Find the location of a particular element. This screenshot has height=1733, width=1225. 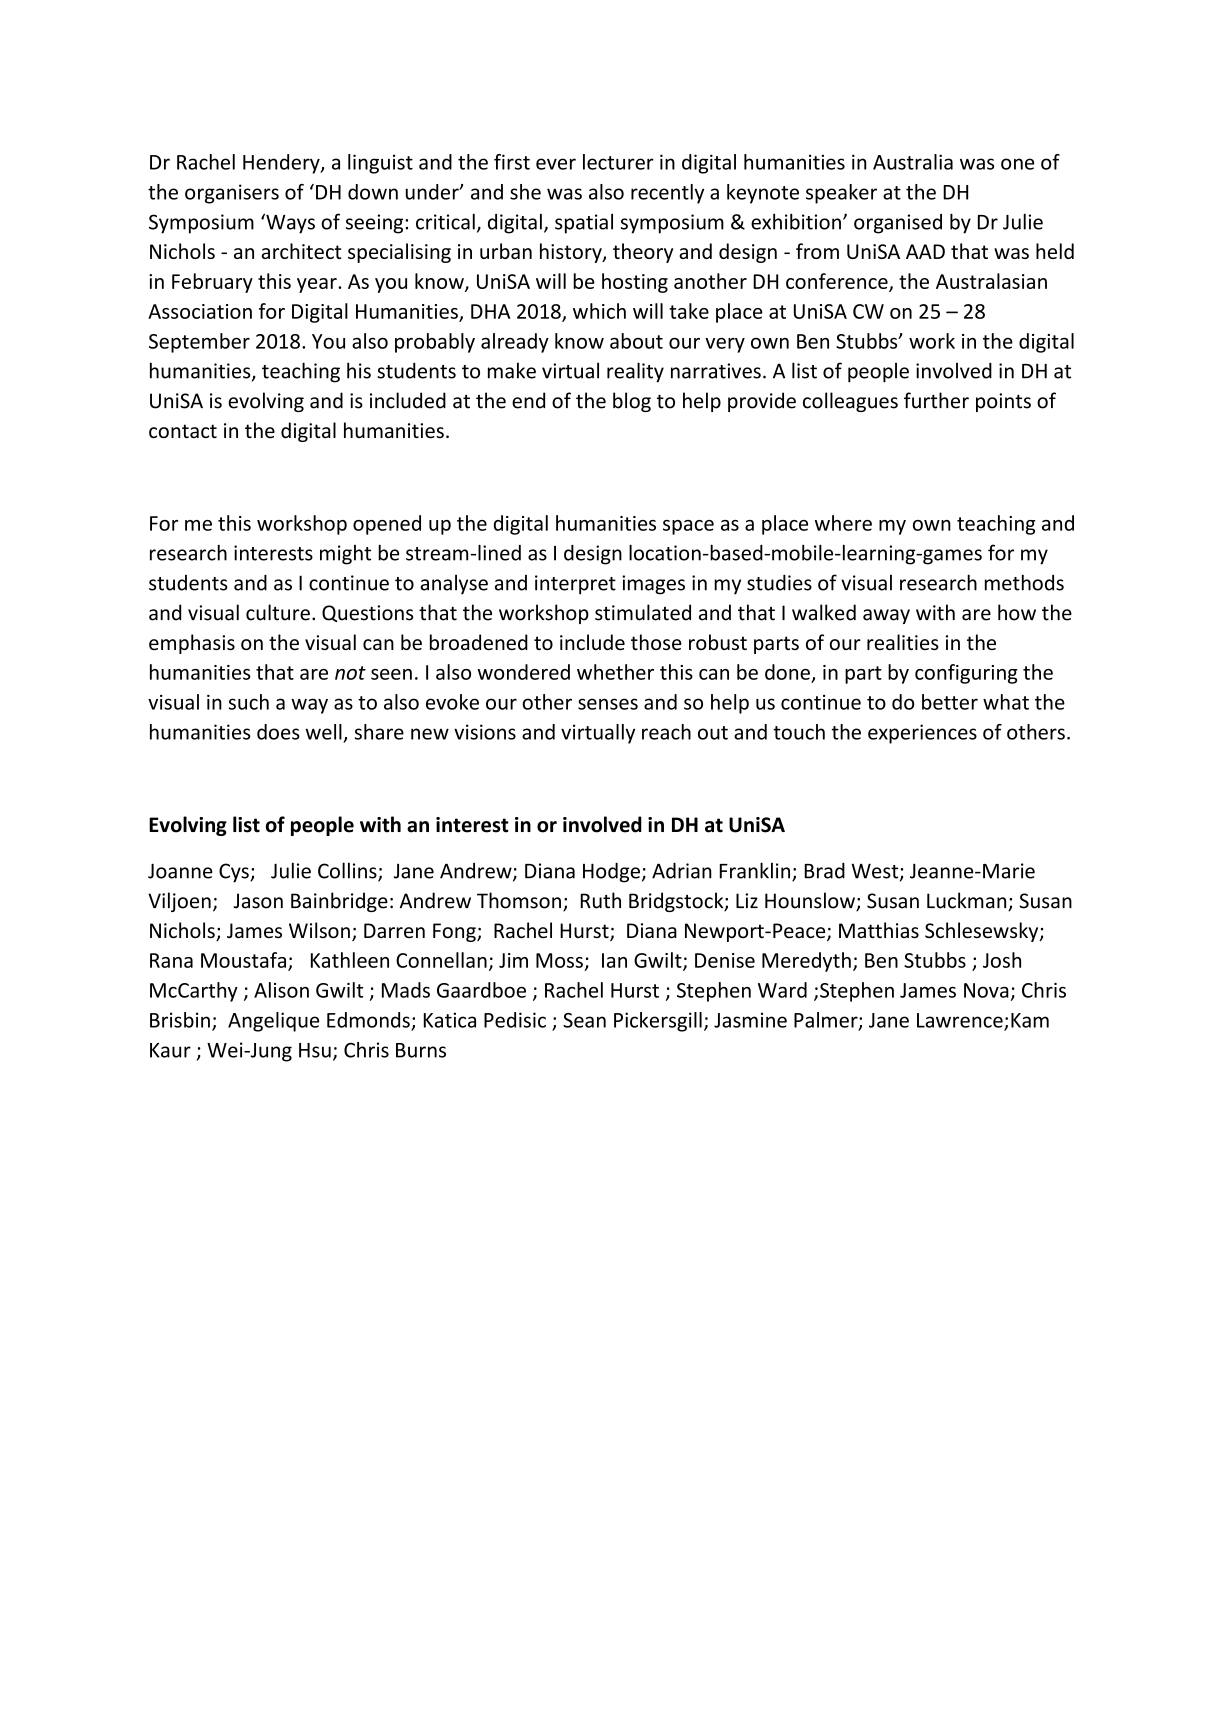

contact is located at coordinates (183, 431).
